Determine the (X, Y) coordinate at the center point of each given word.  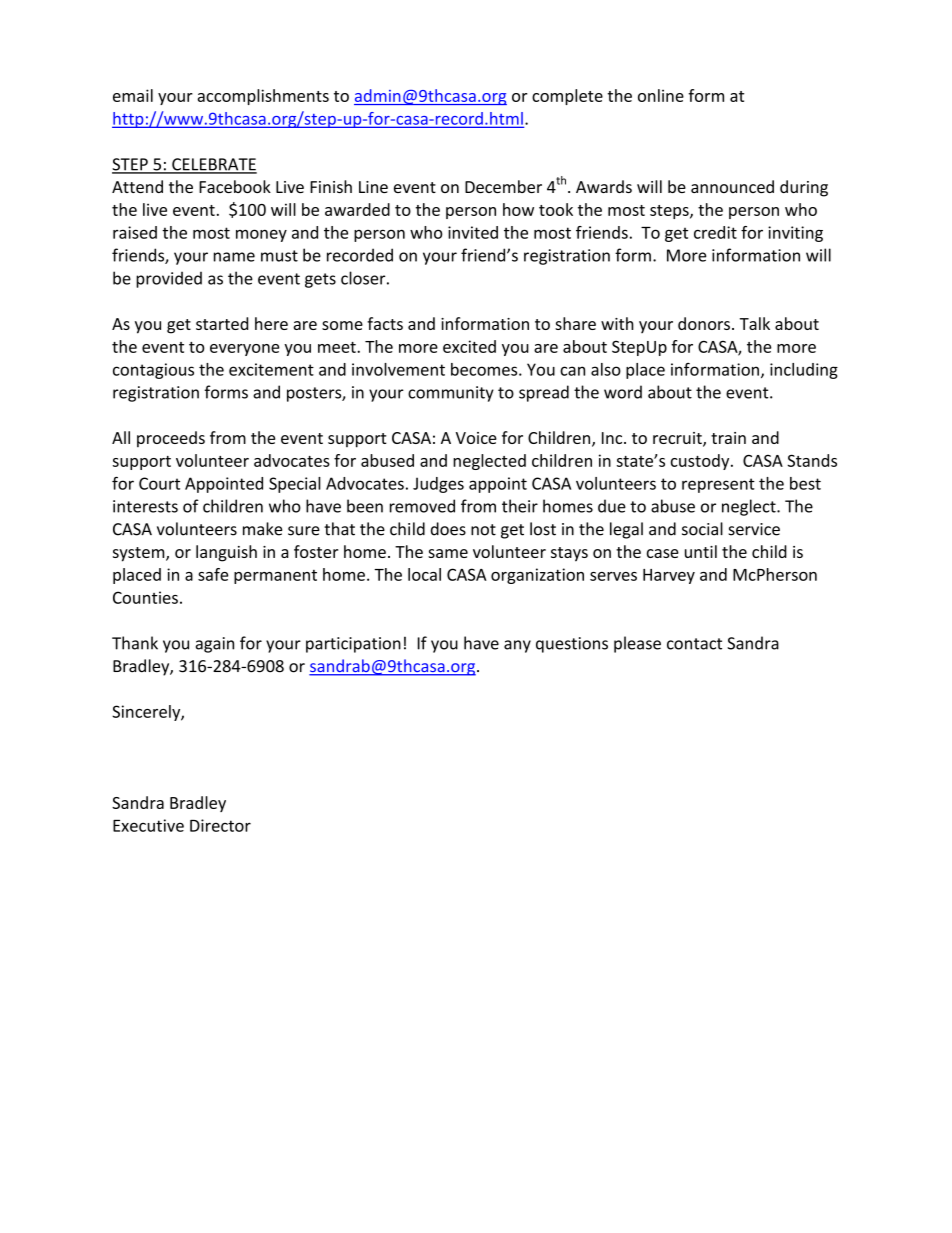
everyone (244, 350)
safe (213, 574)
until (701, 551)
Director (220, 825)
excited (469, 346)
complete (567, 97)
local (424, 574)
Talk (755, 323)
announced (732, 186)
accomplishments (263, 97)
